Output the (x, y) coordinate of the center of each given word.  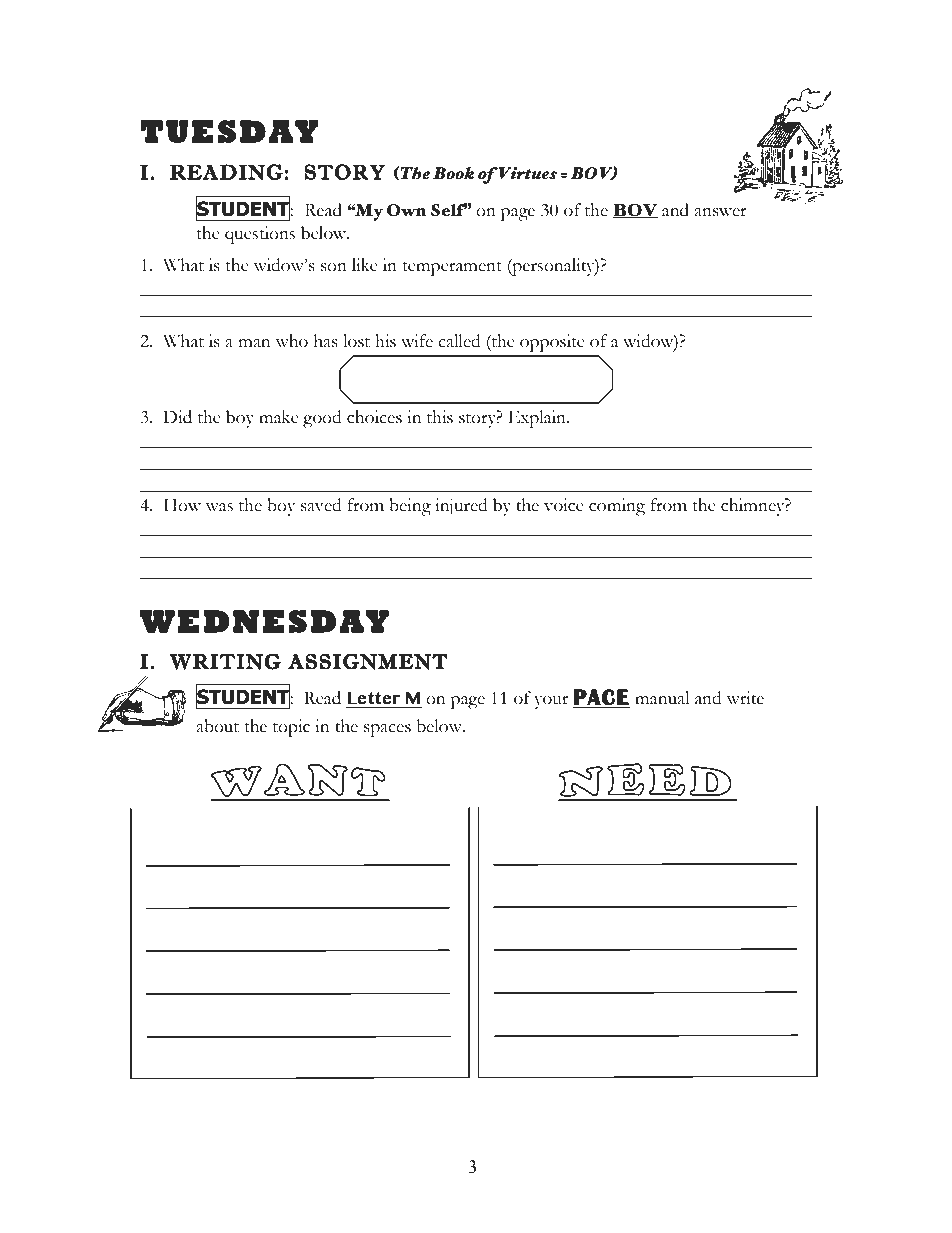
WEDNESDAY (264, 621)
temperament (452, 268)
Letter (373, 698)
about (217, 726)
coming (617, 507)
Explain (538, 419)
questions (260, 235)
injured (461, 507)
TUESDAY (229, 131)
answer (720, 212)
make (279, 417)
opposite (552, 343)
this (440, 417)
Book (453, 173)
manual (662, 698)
